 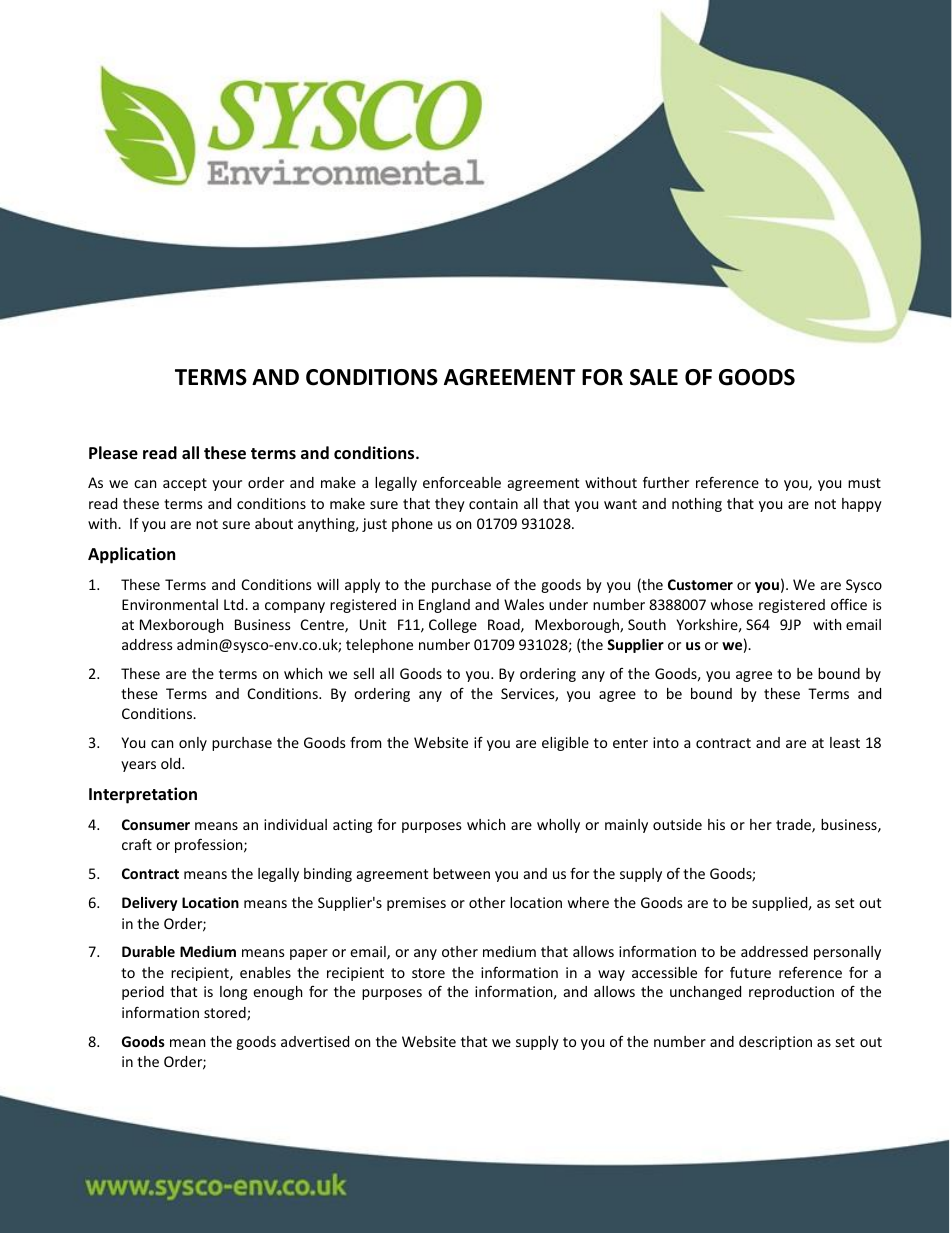 I want to click on Application, so click(x=131, y=555).
